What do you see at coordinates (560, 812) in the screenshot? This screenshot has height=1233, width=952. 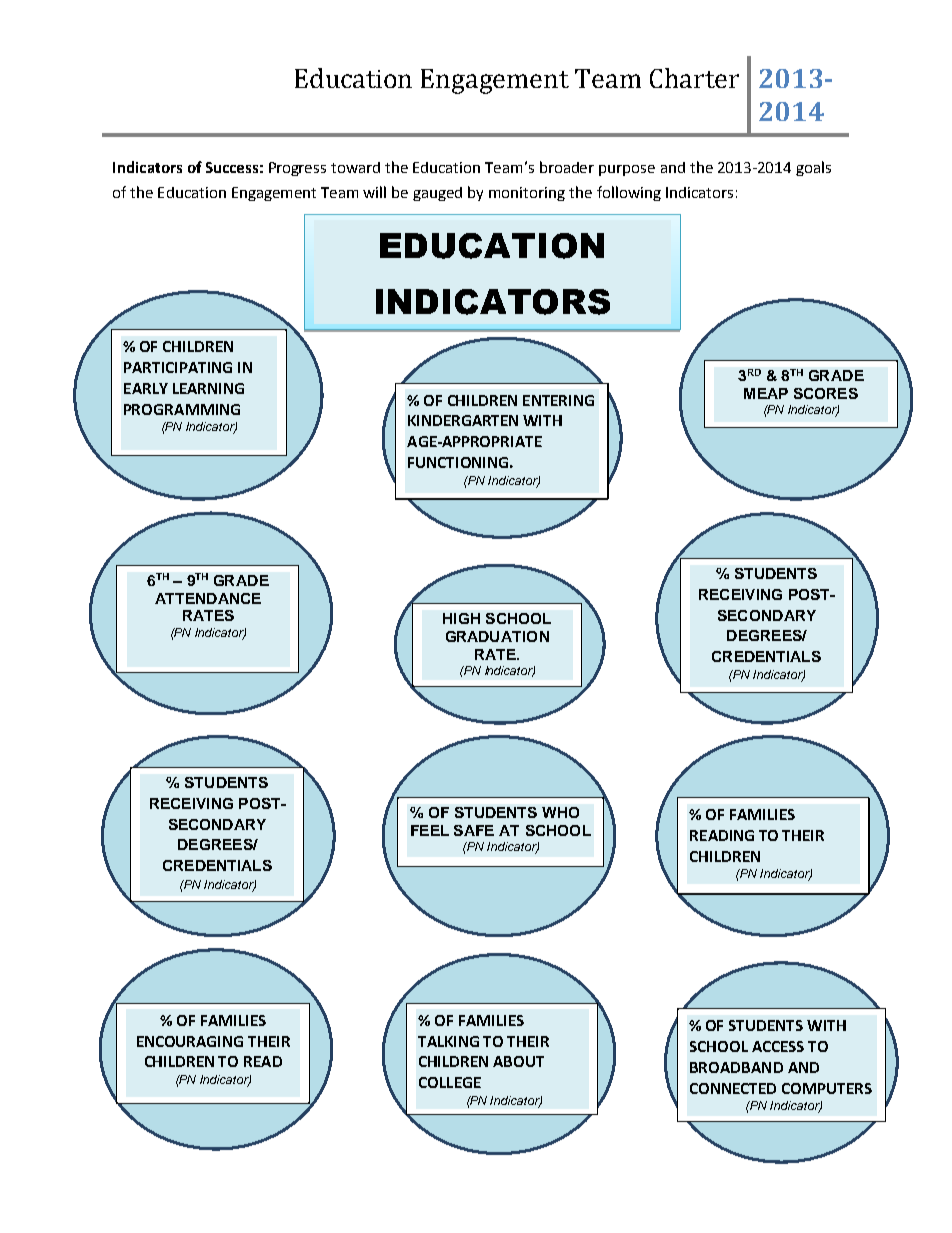 I see `WHO` at bounding box center [560, 812].
